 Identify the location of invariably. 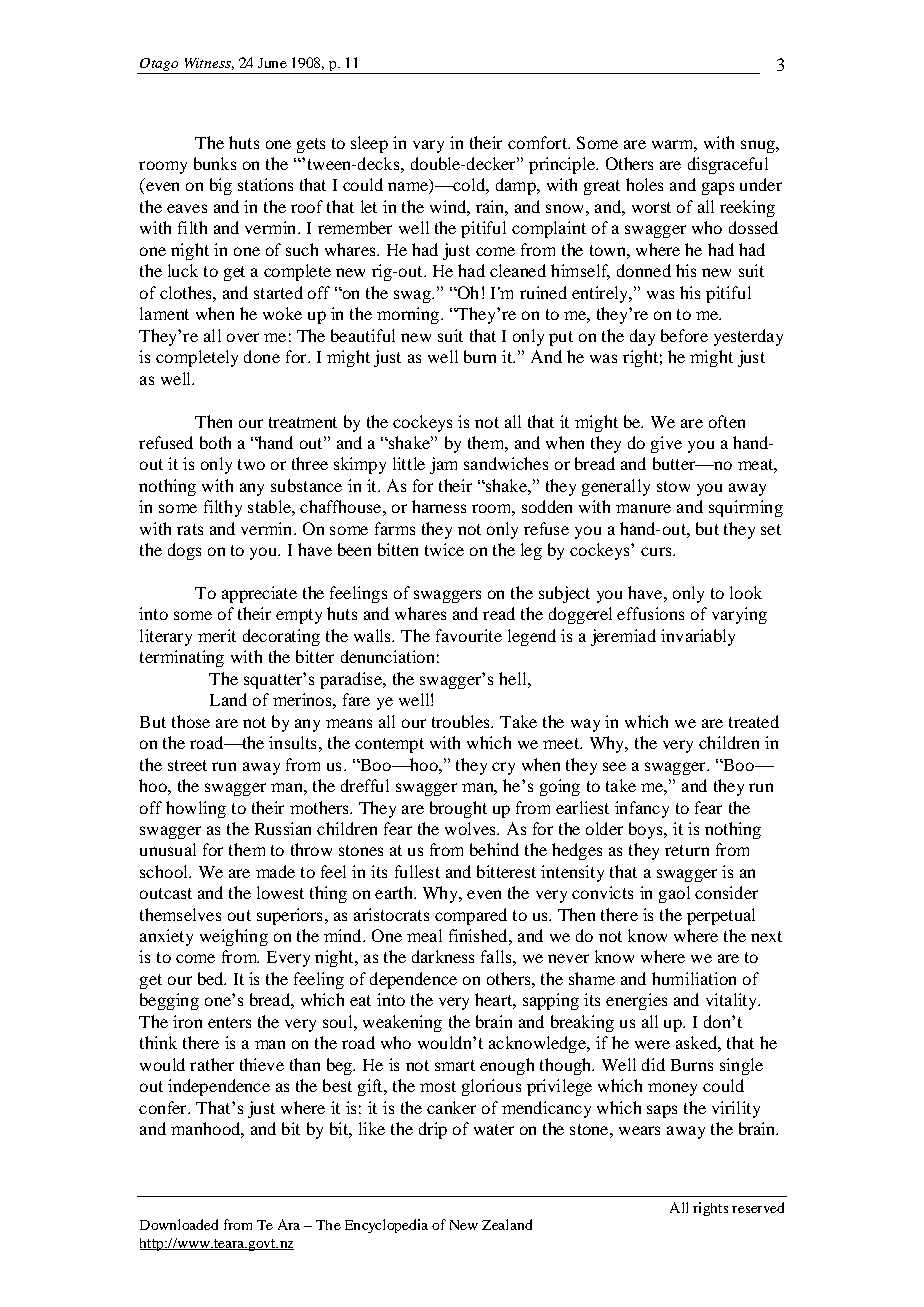
(698, 637).
